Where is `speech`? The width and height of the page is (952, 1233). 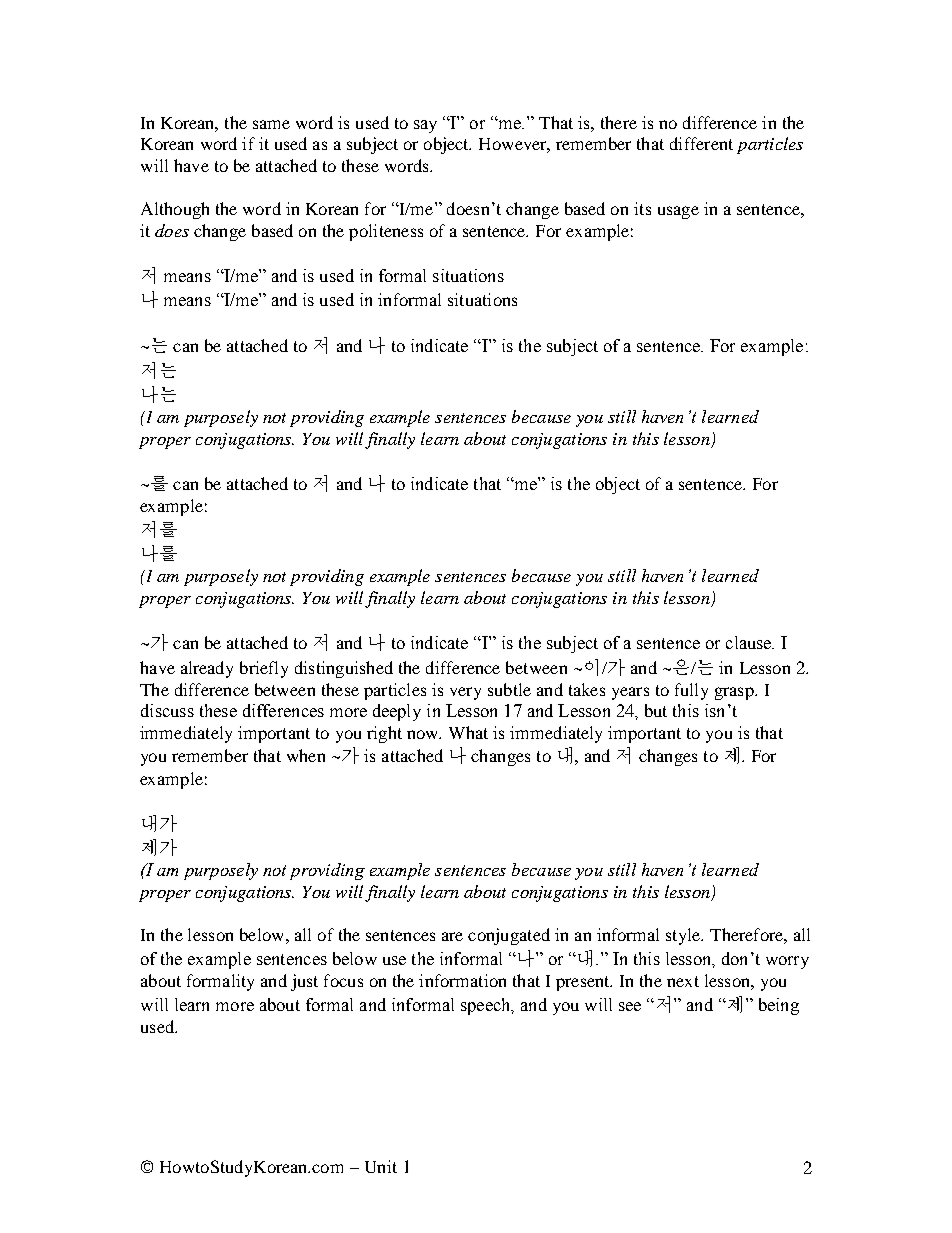
speech is located at coordinates (487, 1006).
